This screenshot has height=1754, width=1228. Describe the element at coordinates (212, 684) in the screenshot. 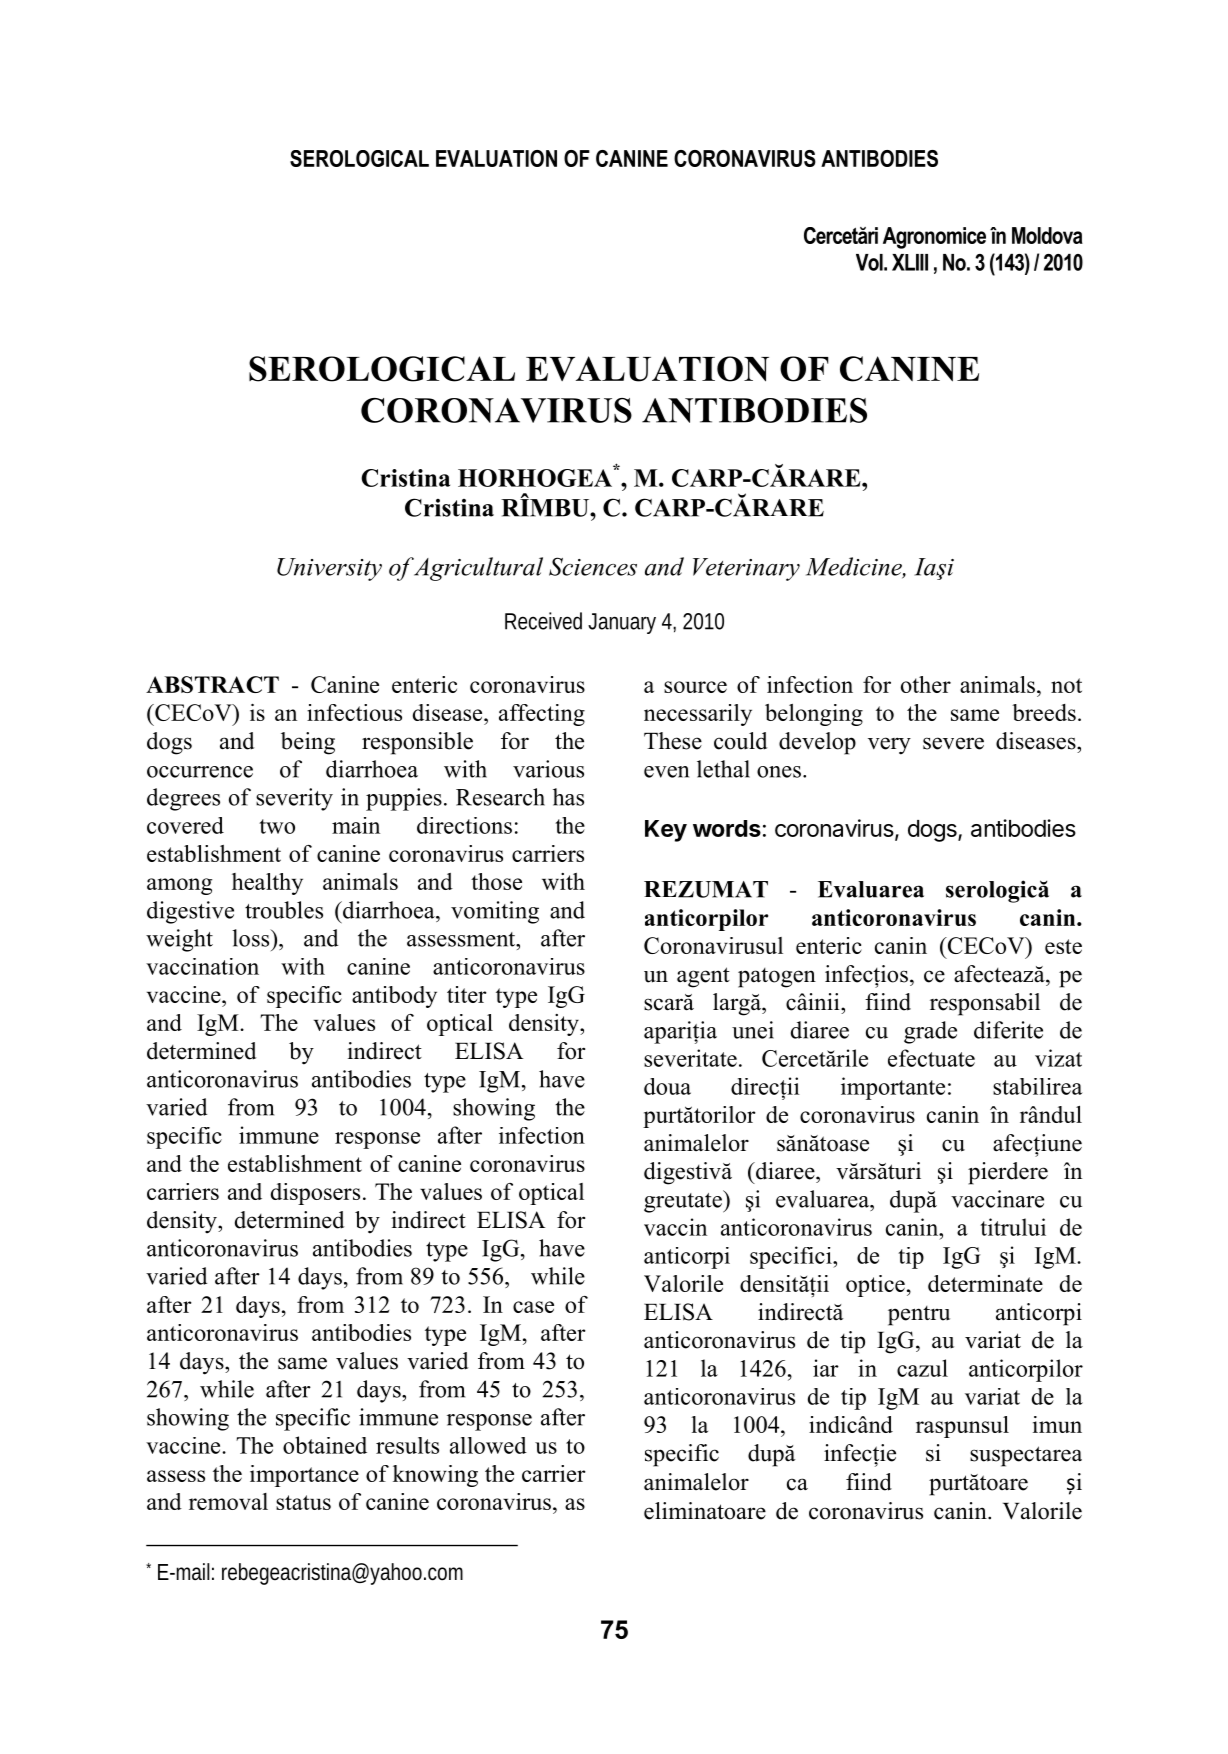

I see `ABSTRACT` at that location.
